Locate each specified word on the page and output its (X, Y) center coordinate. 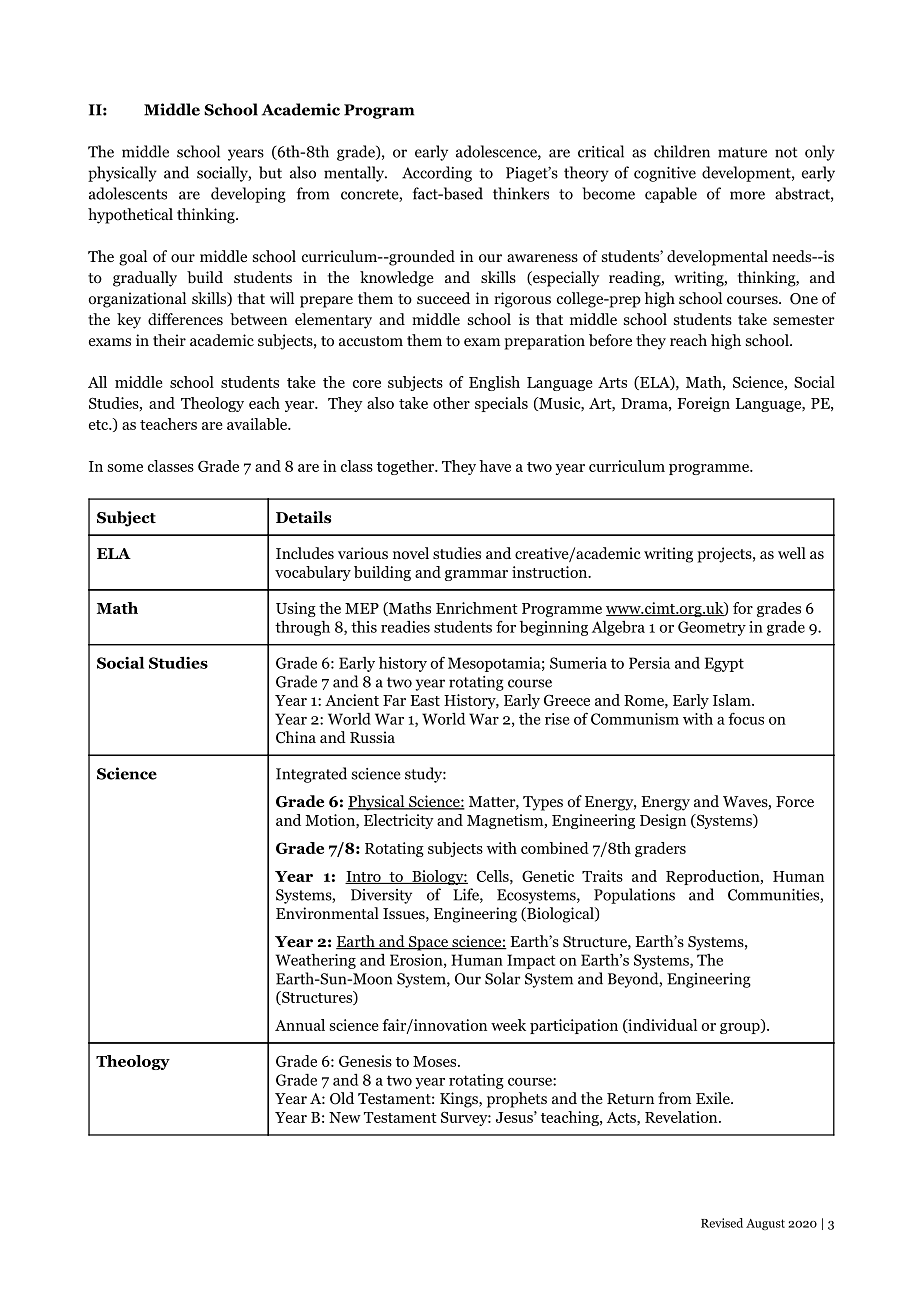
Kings (460, 1100)
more (747, 195)
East (425, 700)
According (437, 174)
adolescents (128, 193)
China (296, 737)
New (345, 1117)
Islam (733, 700)
